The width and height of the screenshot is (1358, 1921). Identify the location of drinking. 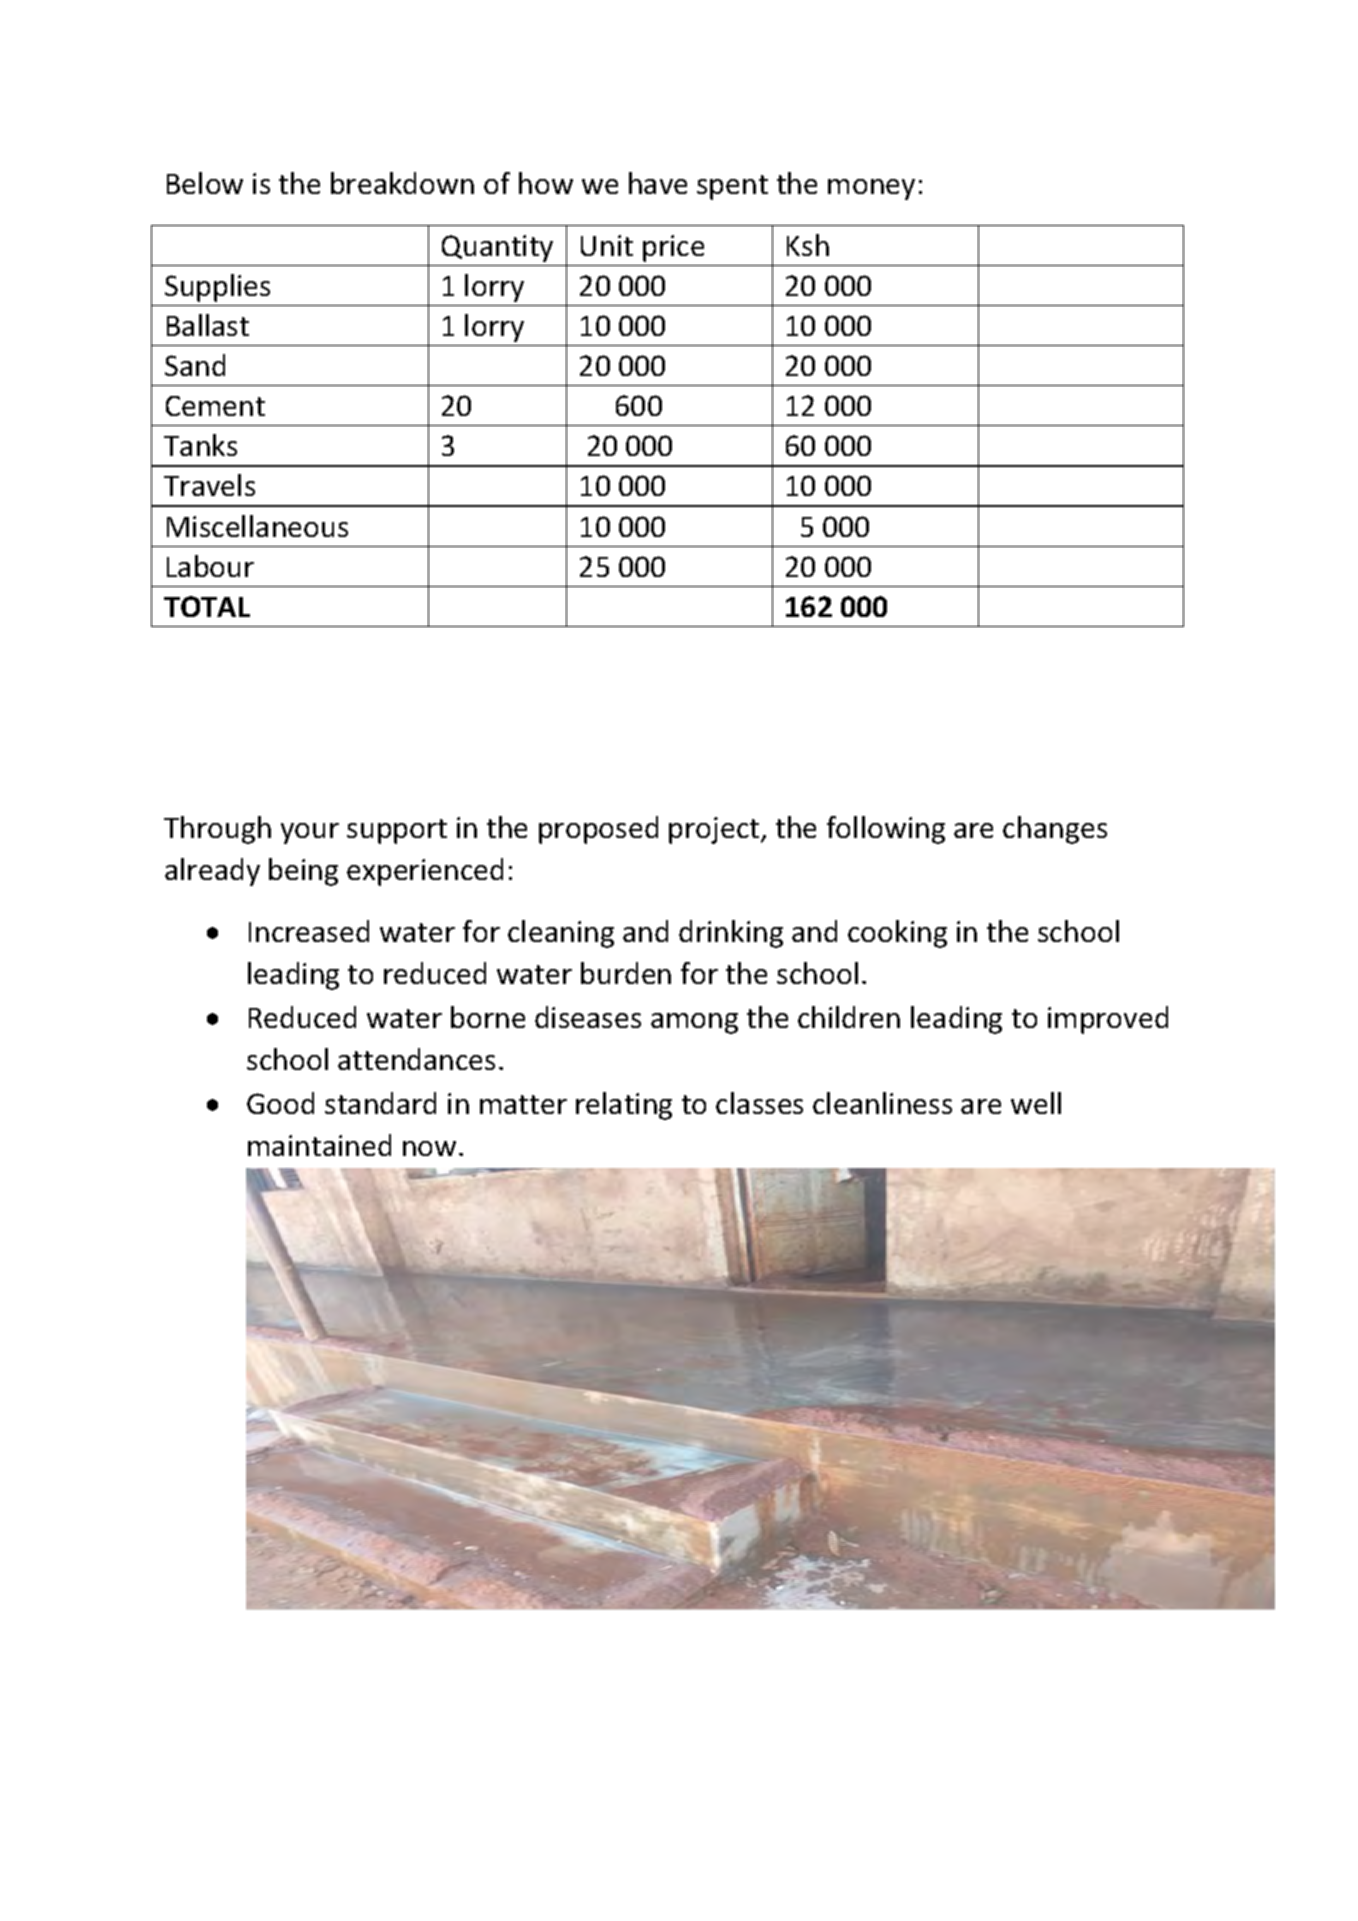
(731, 934).
